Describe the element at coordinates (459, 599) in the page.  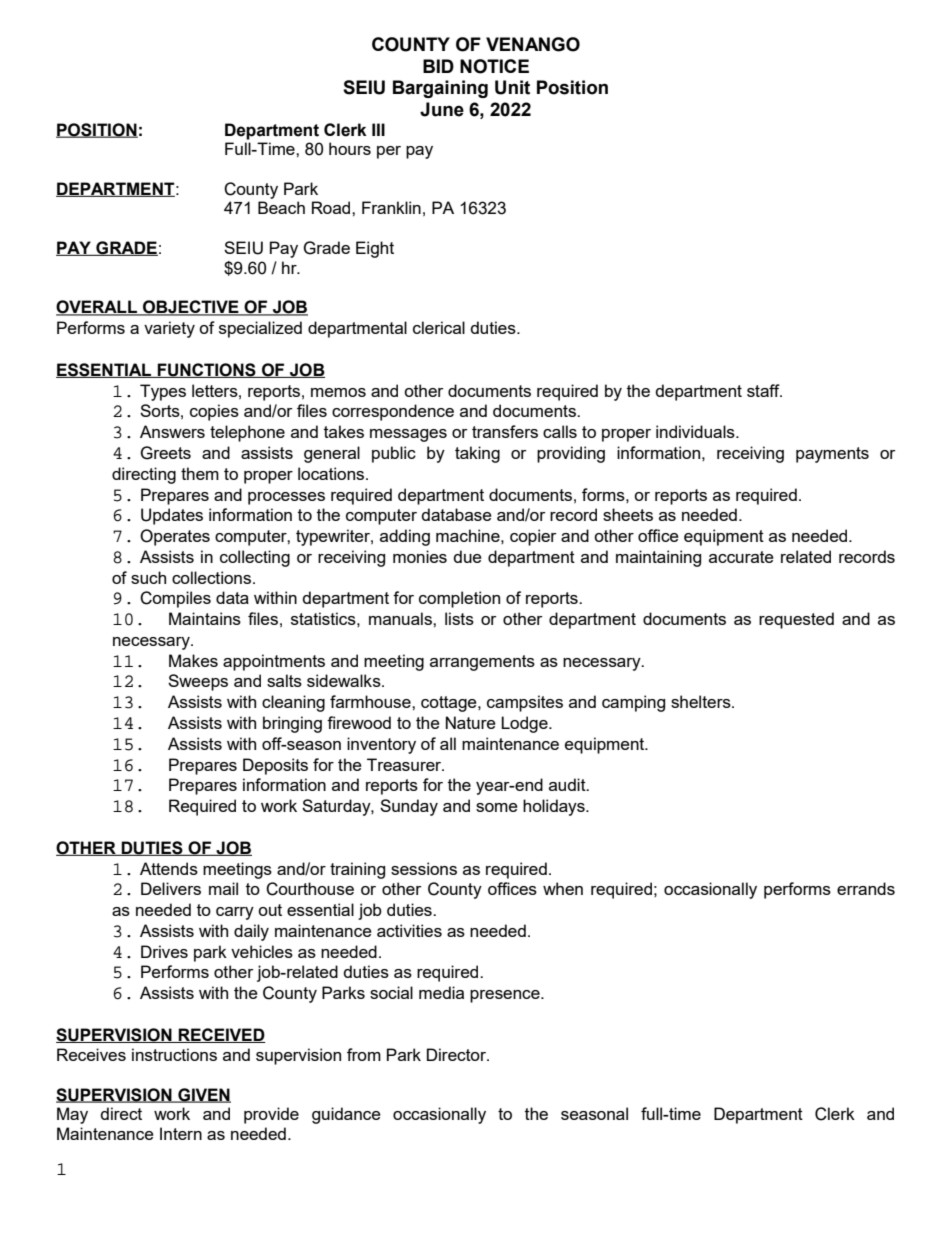
I see `completion` at that location.
